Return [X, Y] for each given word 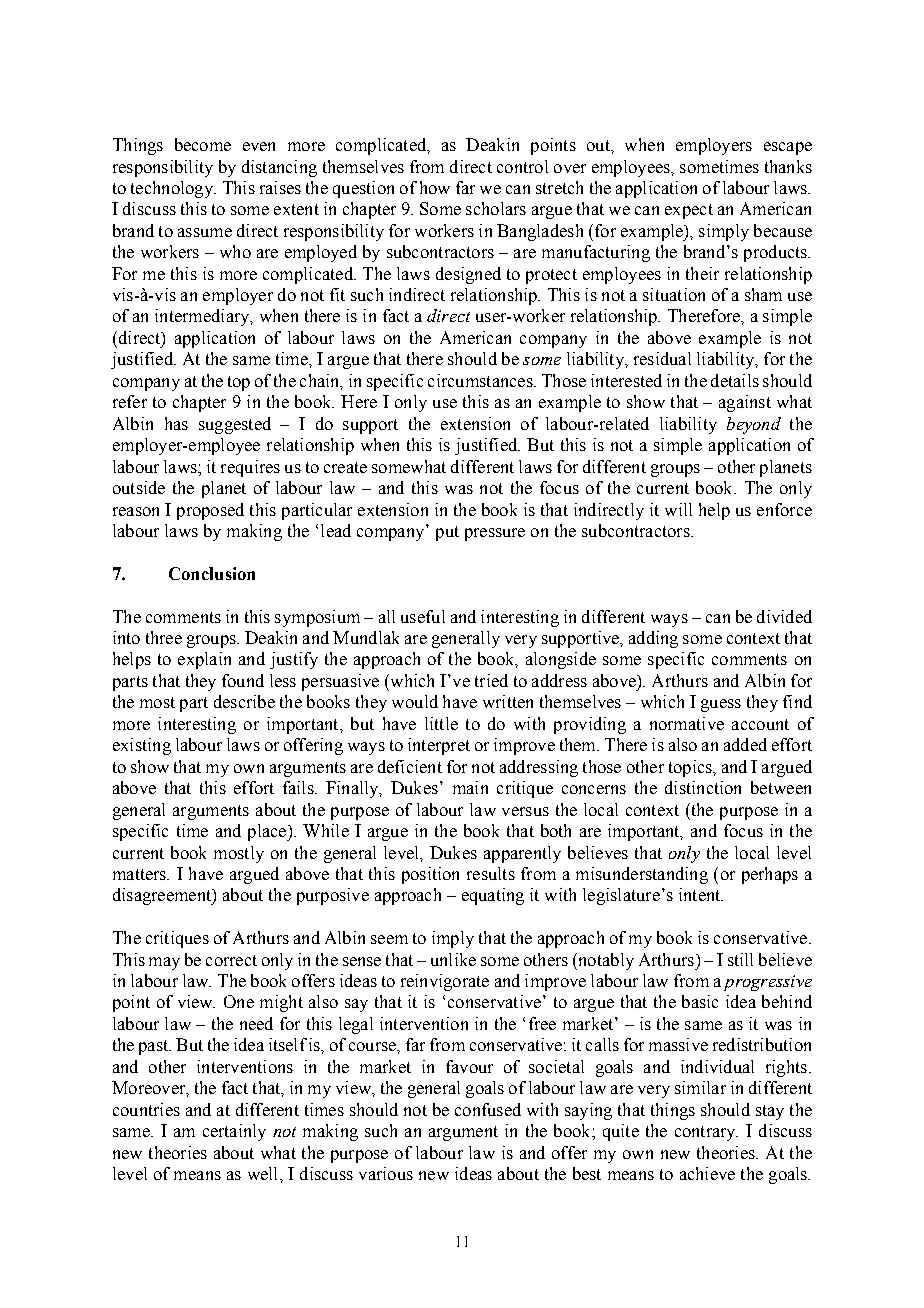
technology [173, 189]
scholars [496, 208]
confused [488, 1109]
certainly [234, 1132]
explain [204, 660]
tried [491, 680]
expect [689, 211]
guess [721, 705]
